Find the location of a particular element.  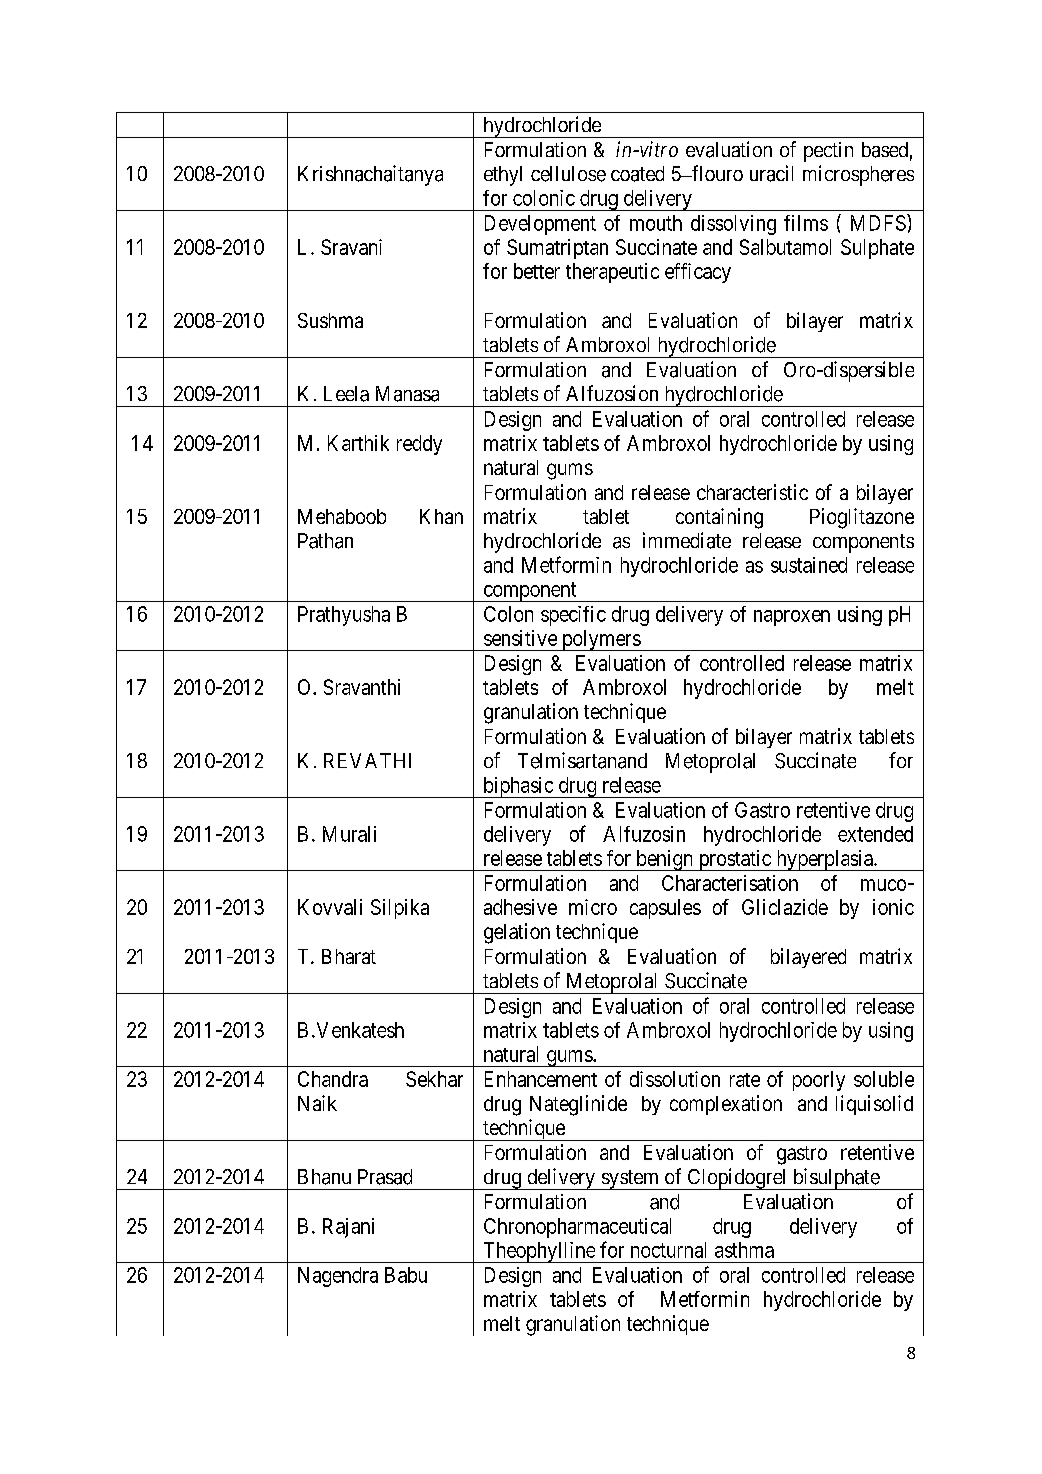

biphasic is located at coordinates (518, 787).
